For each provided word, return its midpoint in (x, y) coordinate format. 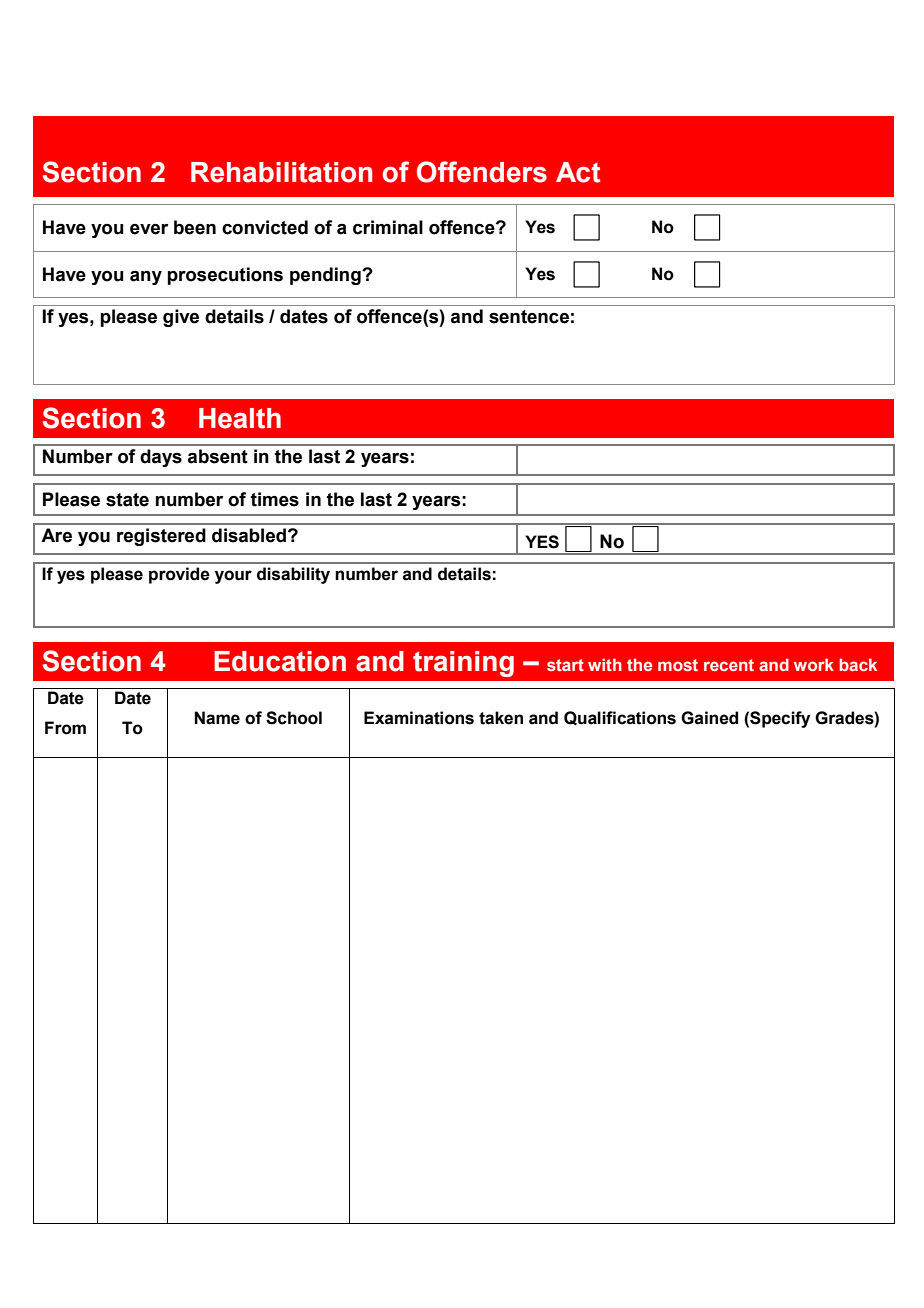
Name (217, 718)
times (275, 499)
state (127, 500)
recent (729, 665)
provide (179, 575)
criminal (388, 227)
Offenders (482, 172)
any (146, 278)
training (463, 664)
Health (240, 418)
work (814, 664)
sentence (529, 317)
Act (578, 172)
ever (149, 229)
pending (326, 276)
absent (218, 456)
